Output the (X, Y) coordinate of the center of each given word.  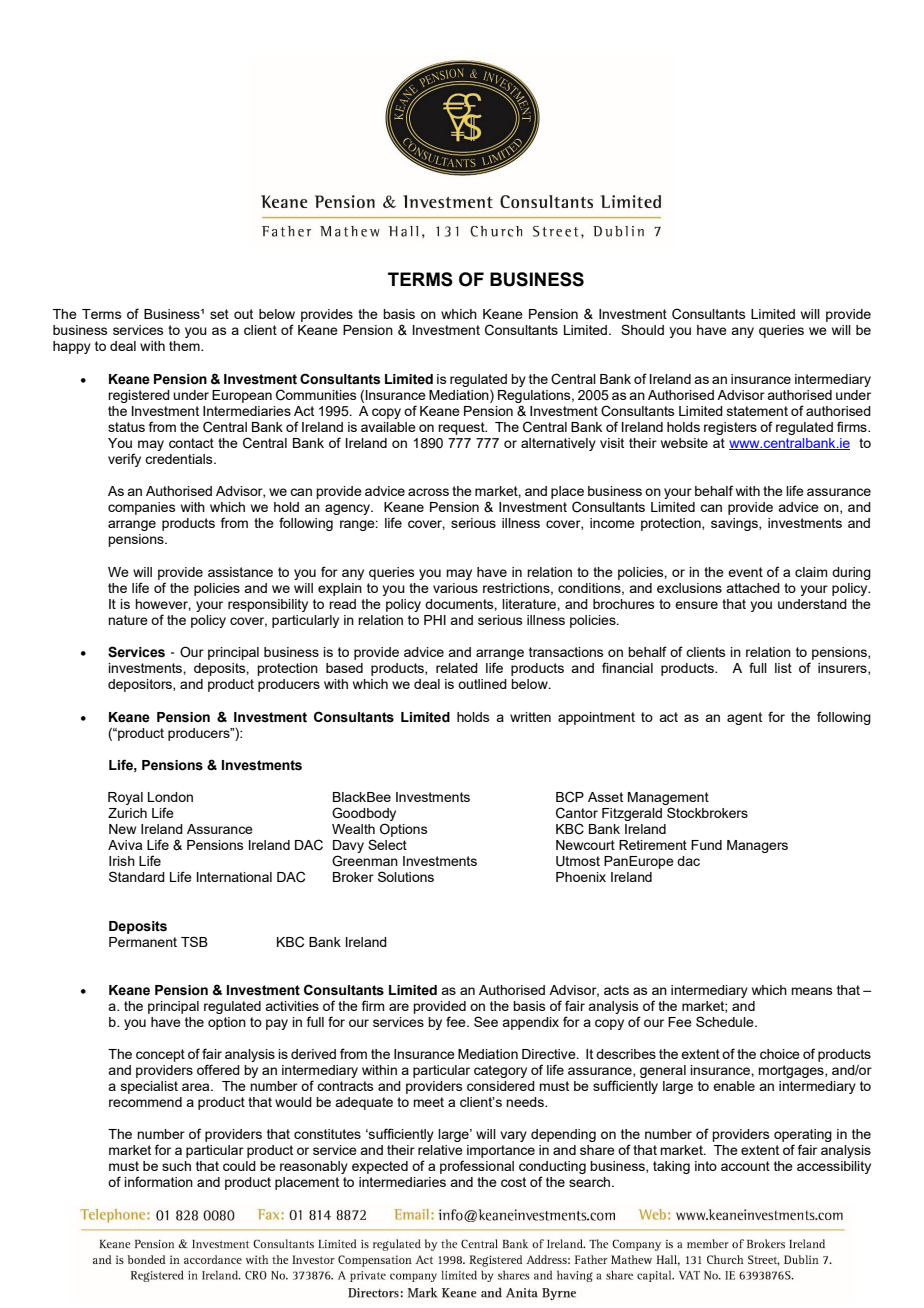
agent (744, 718)
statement (757, 411)
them (185, 346)
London (170, 797)
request (462, 428)
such (176, 1166)
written (530, 717)
